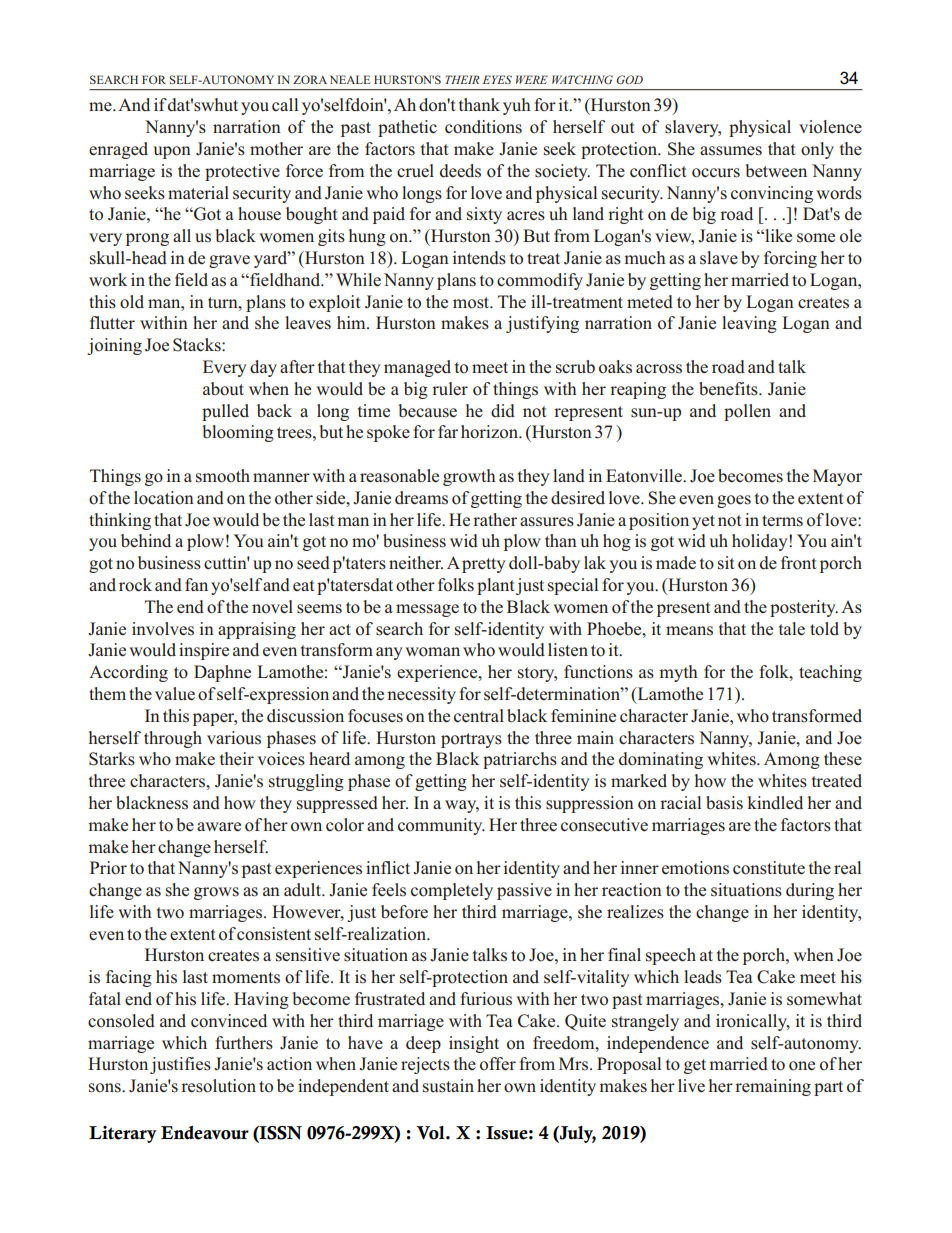 This screenshot has height=1233, width=952. What do you see at coordinates (448, 1086) in the screenshot?
I see `sustain` at bounding box center [448, 1086].
